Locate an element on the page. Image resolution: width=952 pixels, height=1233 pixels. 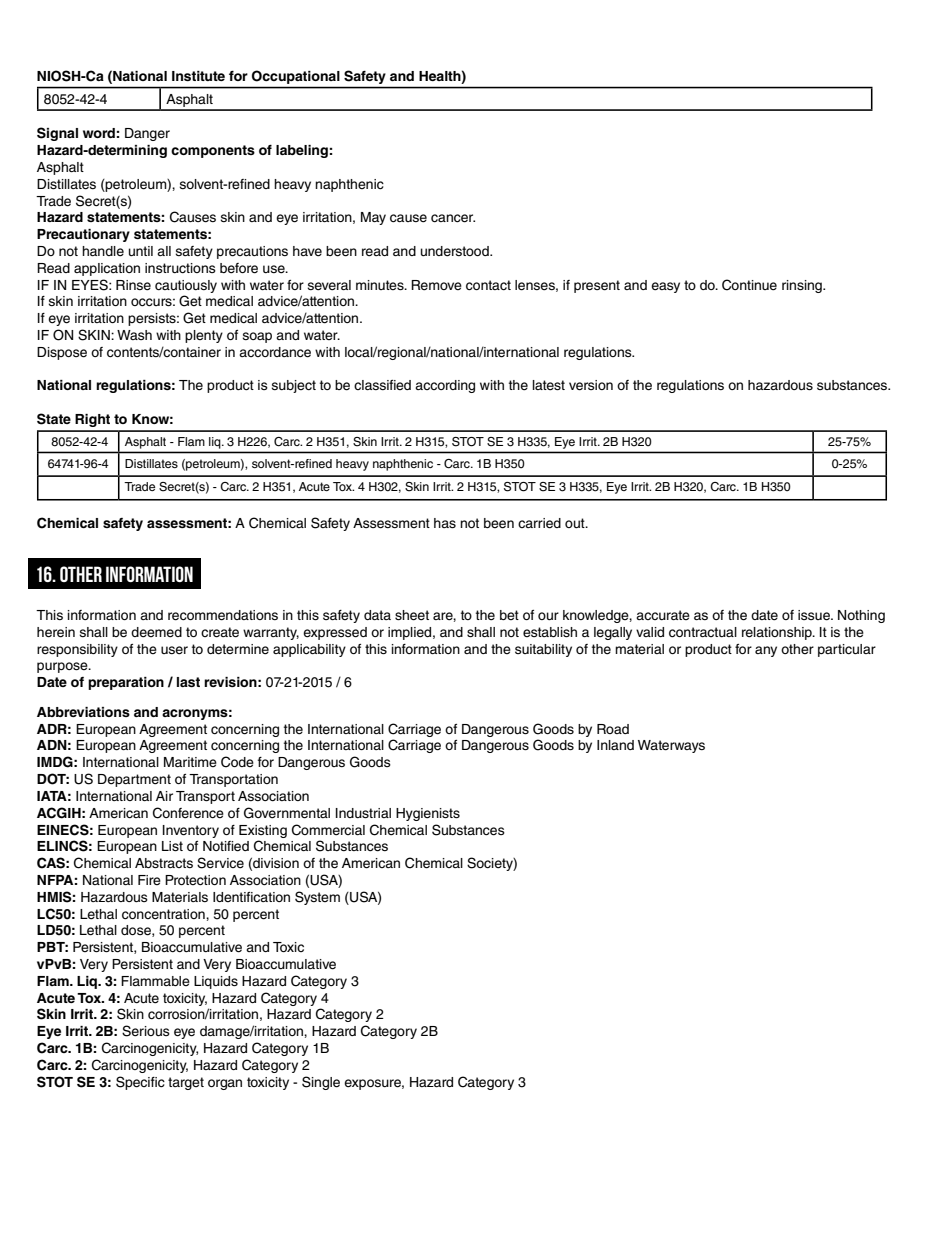
issue is located at coordinates (815, 615).
